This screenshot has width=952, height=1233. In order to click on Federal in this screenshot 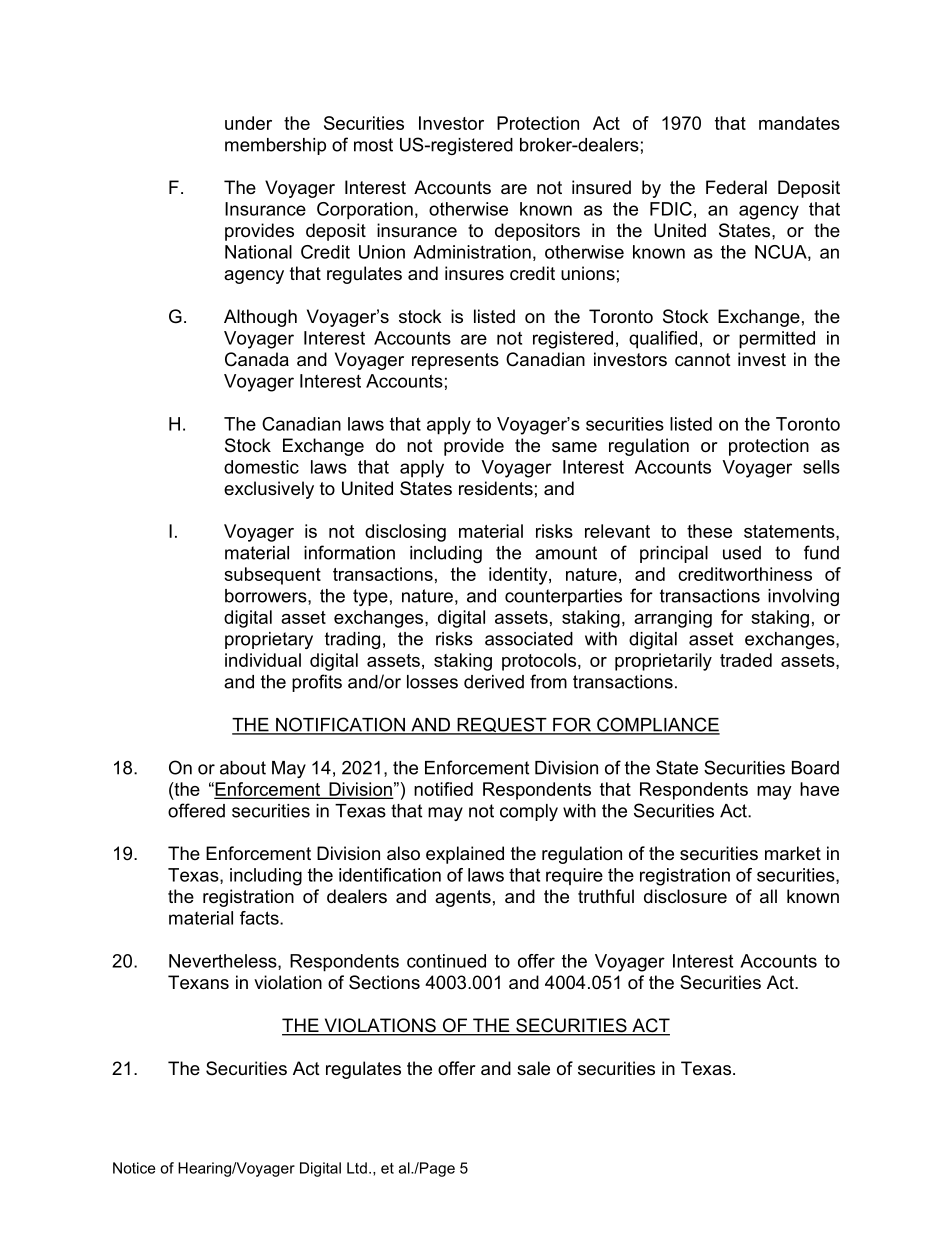, I will do `click(736, 187)`.
